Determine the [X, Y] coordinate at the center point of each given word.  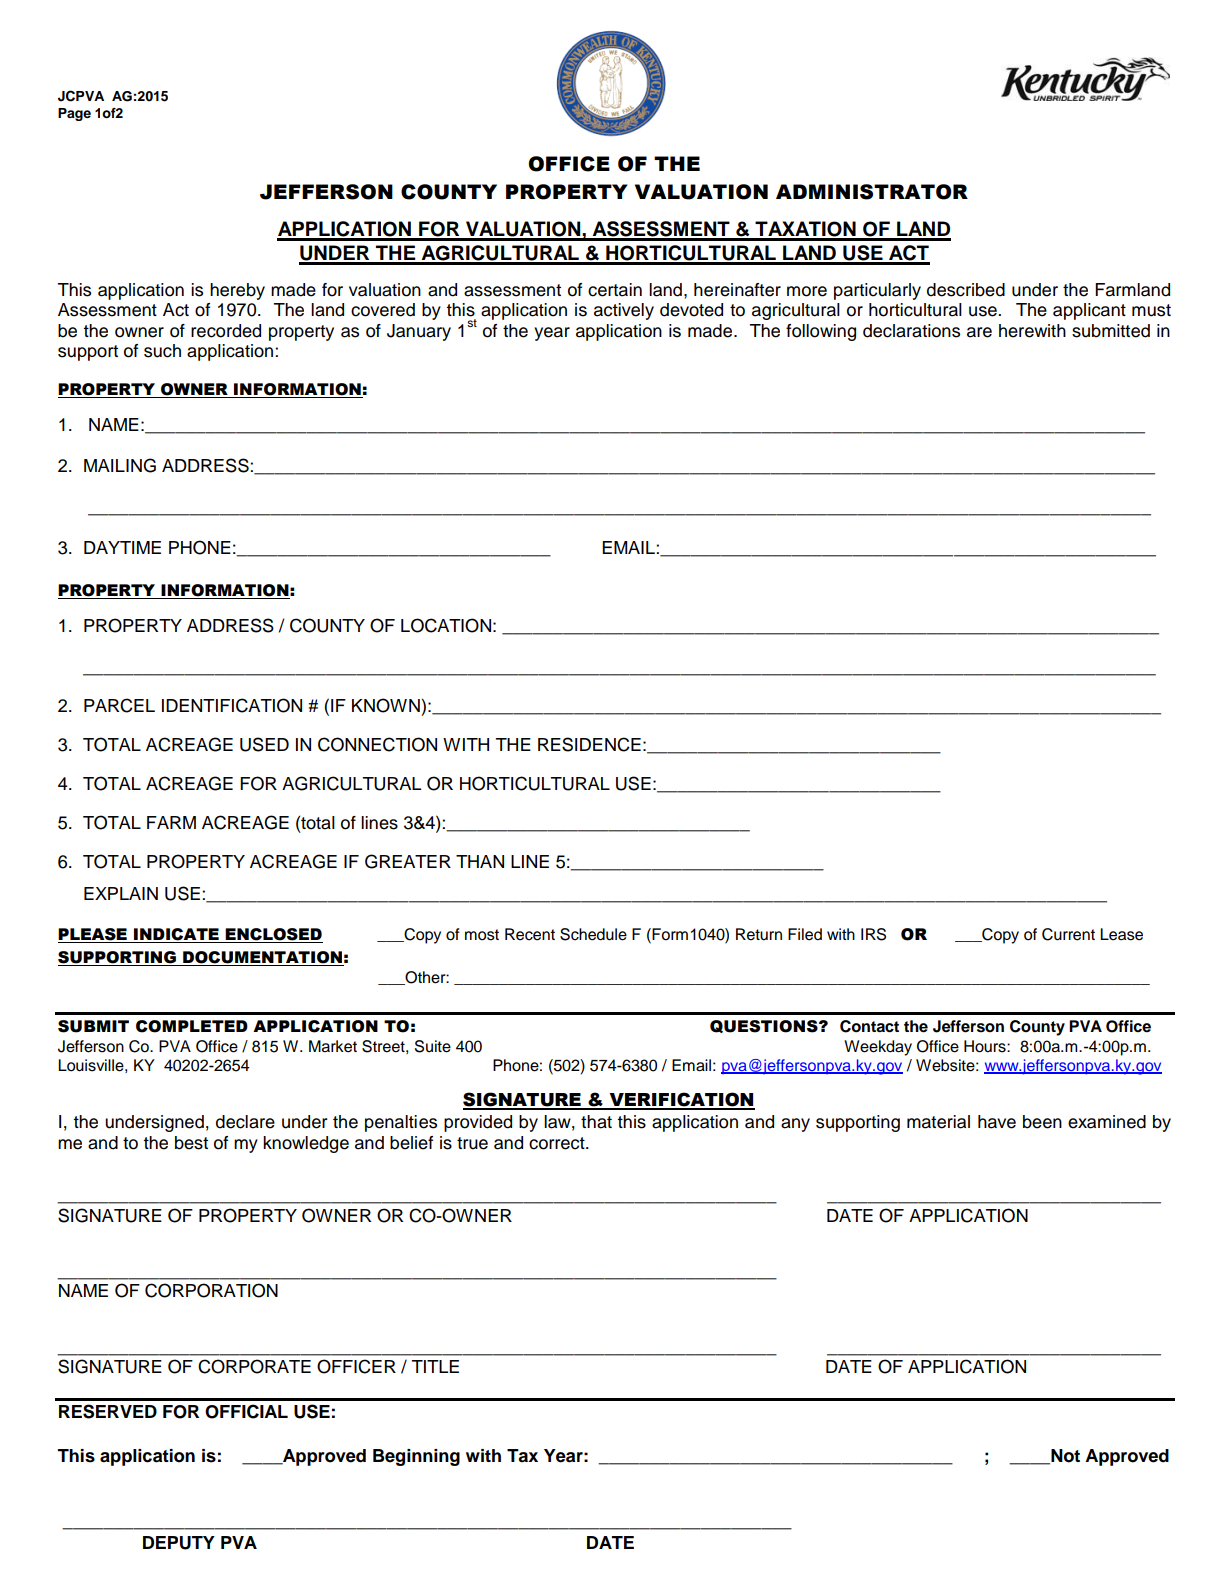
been [1042, 1122]
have [997, 1122]
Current [1068, 934]
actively [624, 311]
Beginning [416, 1457]
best [191, 1143]
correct [558, 1143]
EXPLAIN [121, 893]
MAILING [120, 465]
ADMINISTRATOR [872, 192]
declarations [911, 331]
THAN [480, 861]
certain [615, 290]
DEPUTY [179, 1543]
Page [74, 114]
